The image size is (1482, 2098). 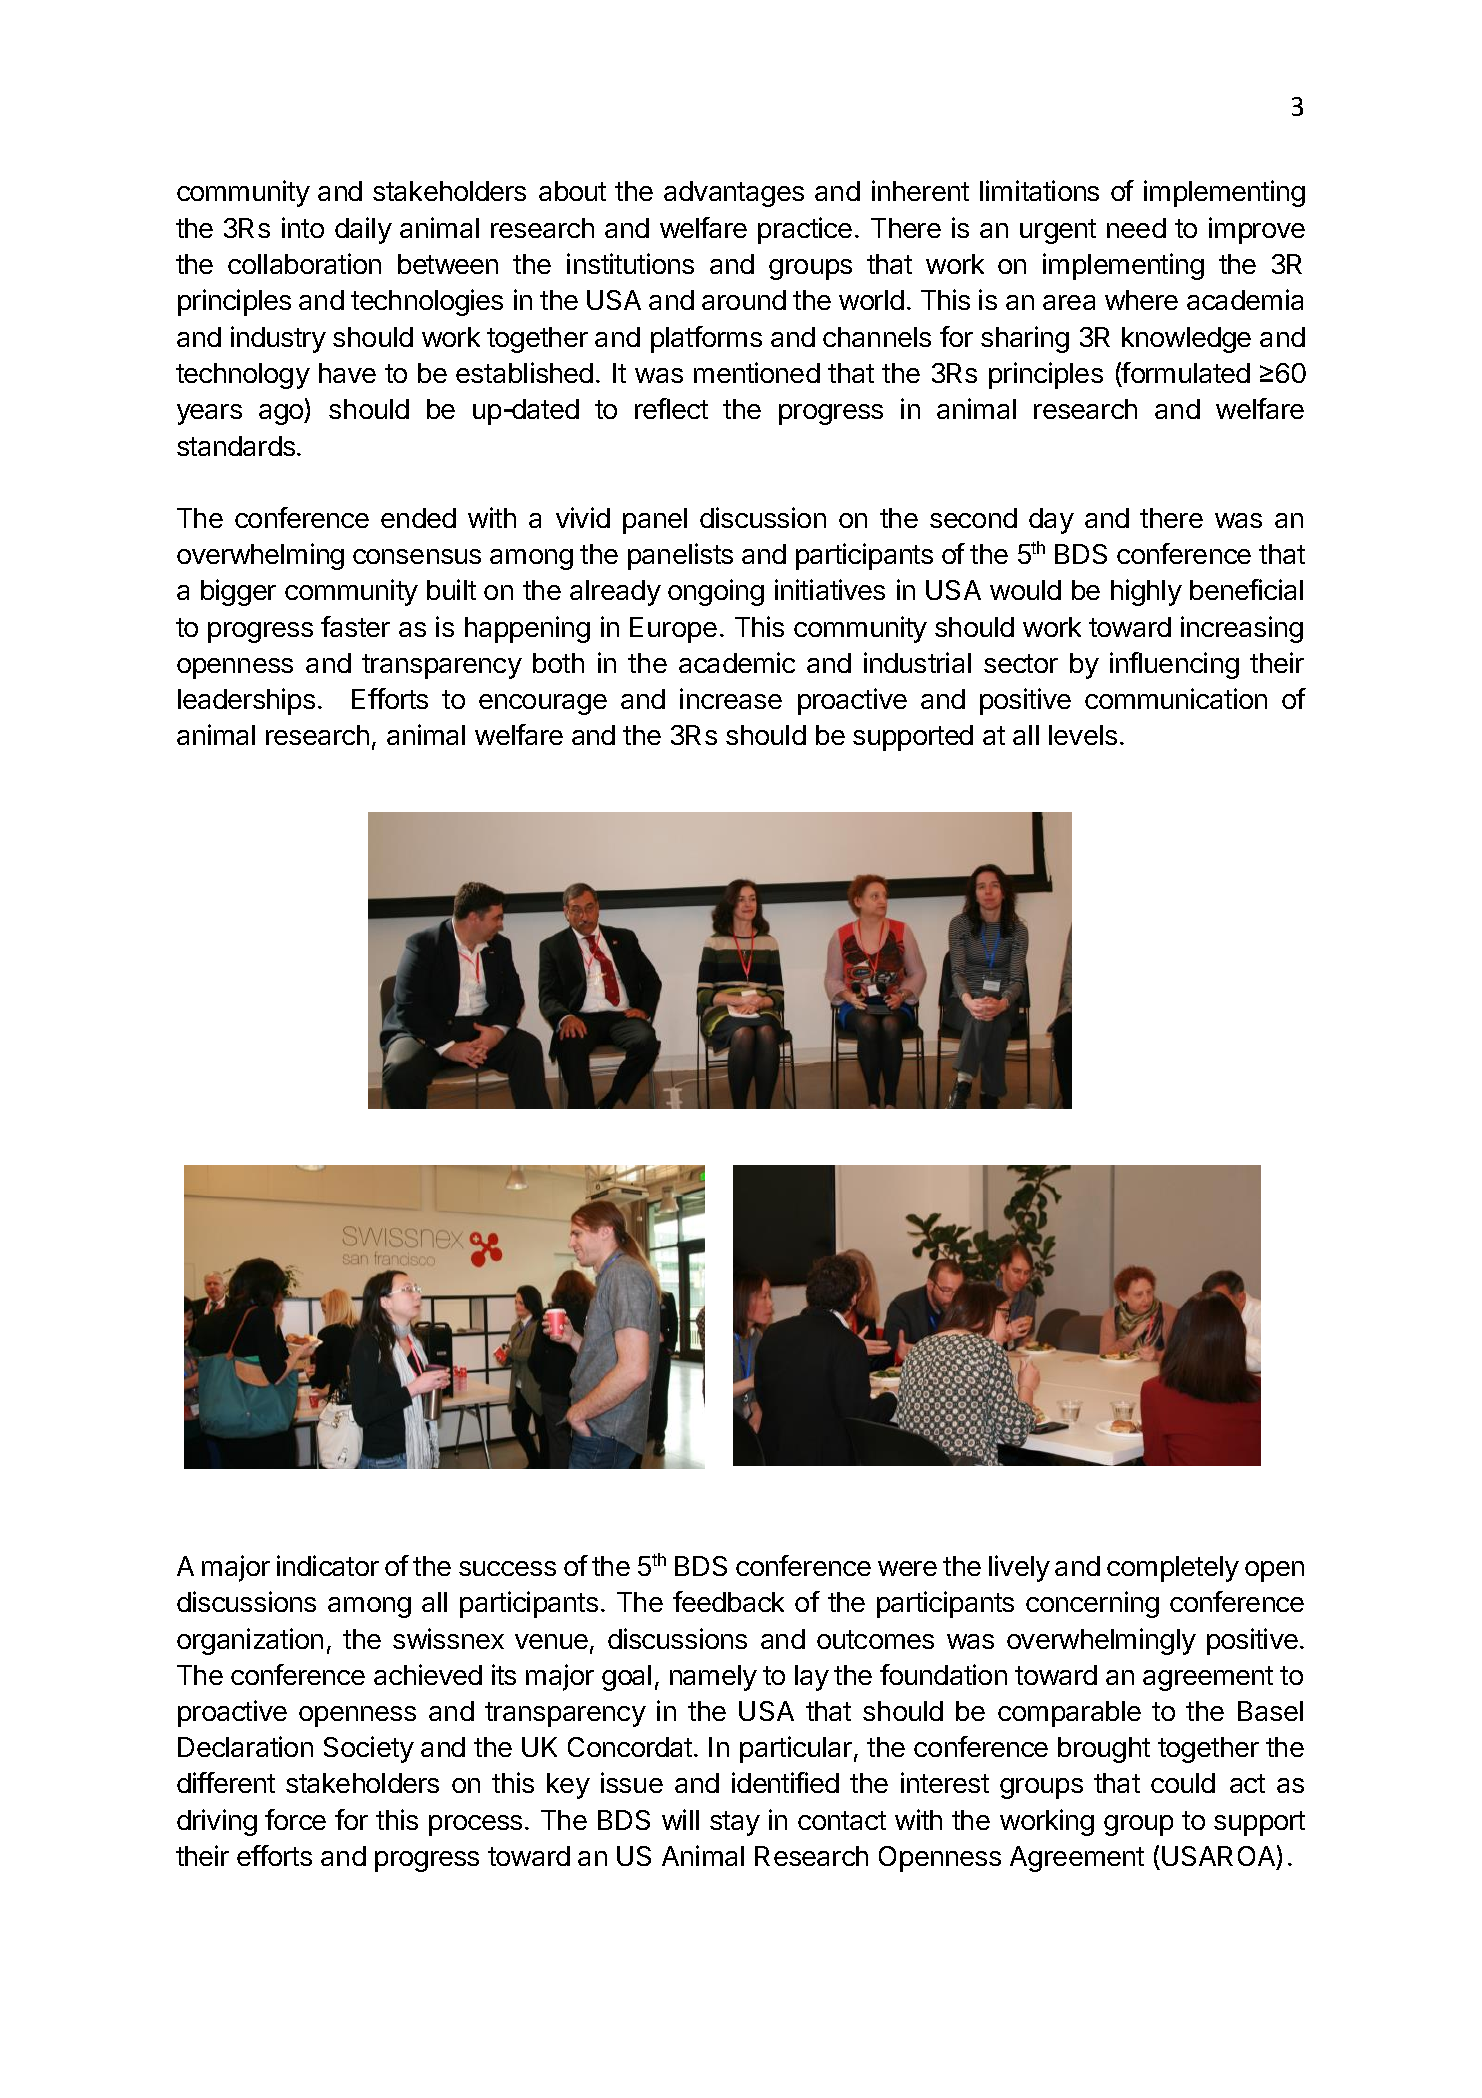 What do you see at coordinates (1083, 735) in the page?
I see `levels` at bounding box center [1083, 735].
